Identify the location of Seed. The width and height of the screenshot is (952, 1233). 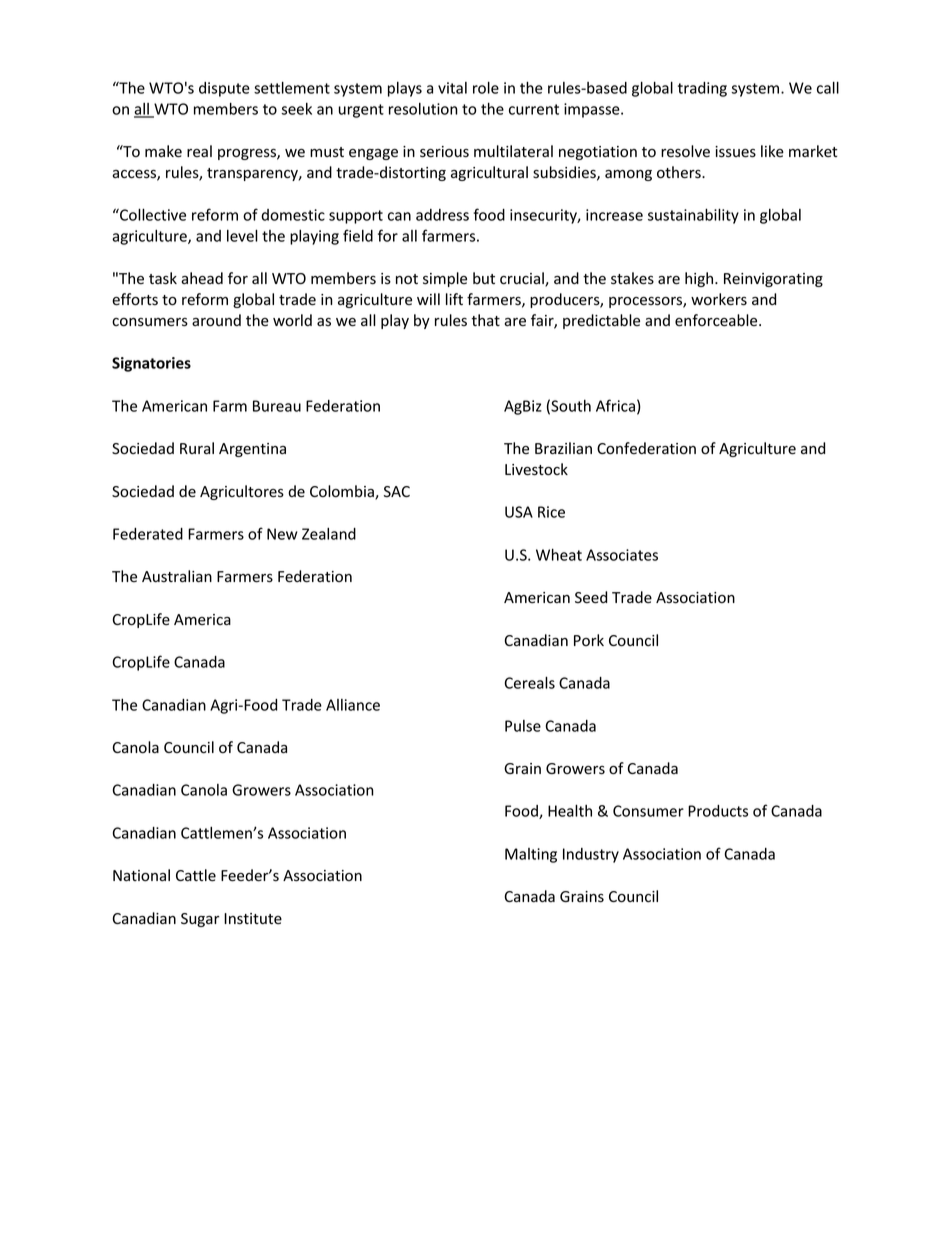
(591, 597).
